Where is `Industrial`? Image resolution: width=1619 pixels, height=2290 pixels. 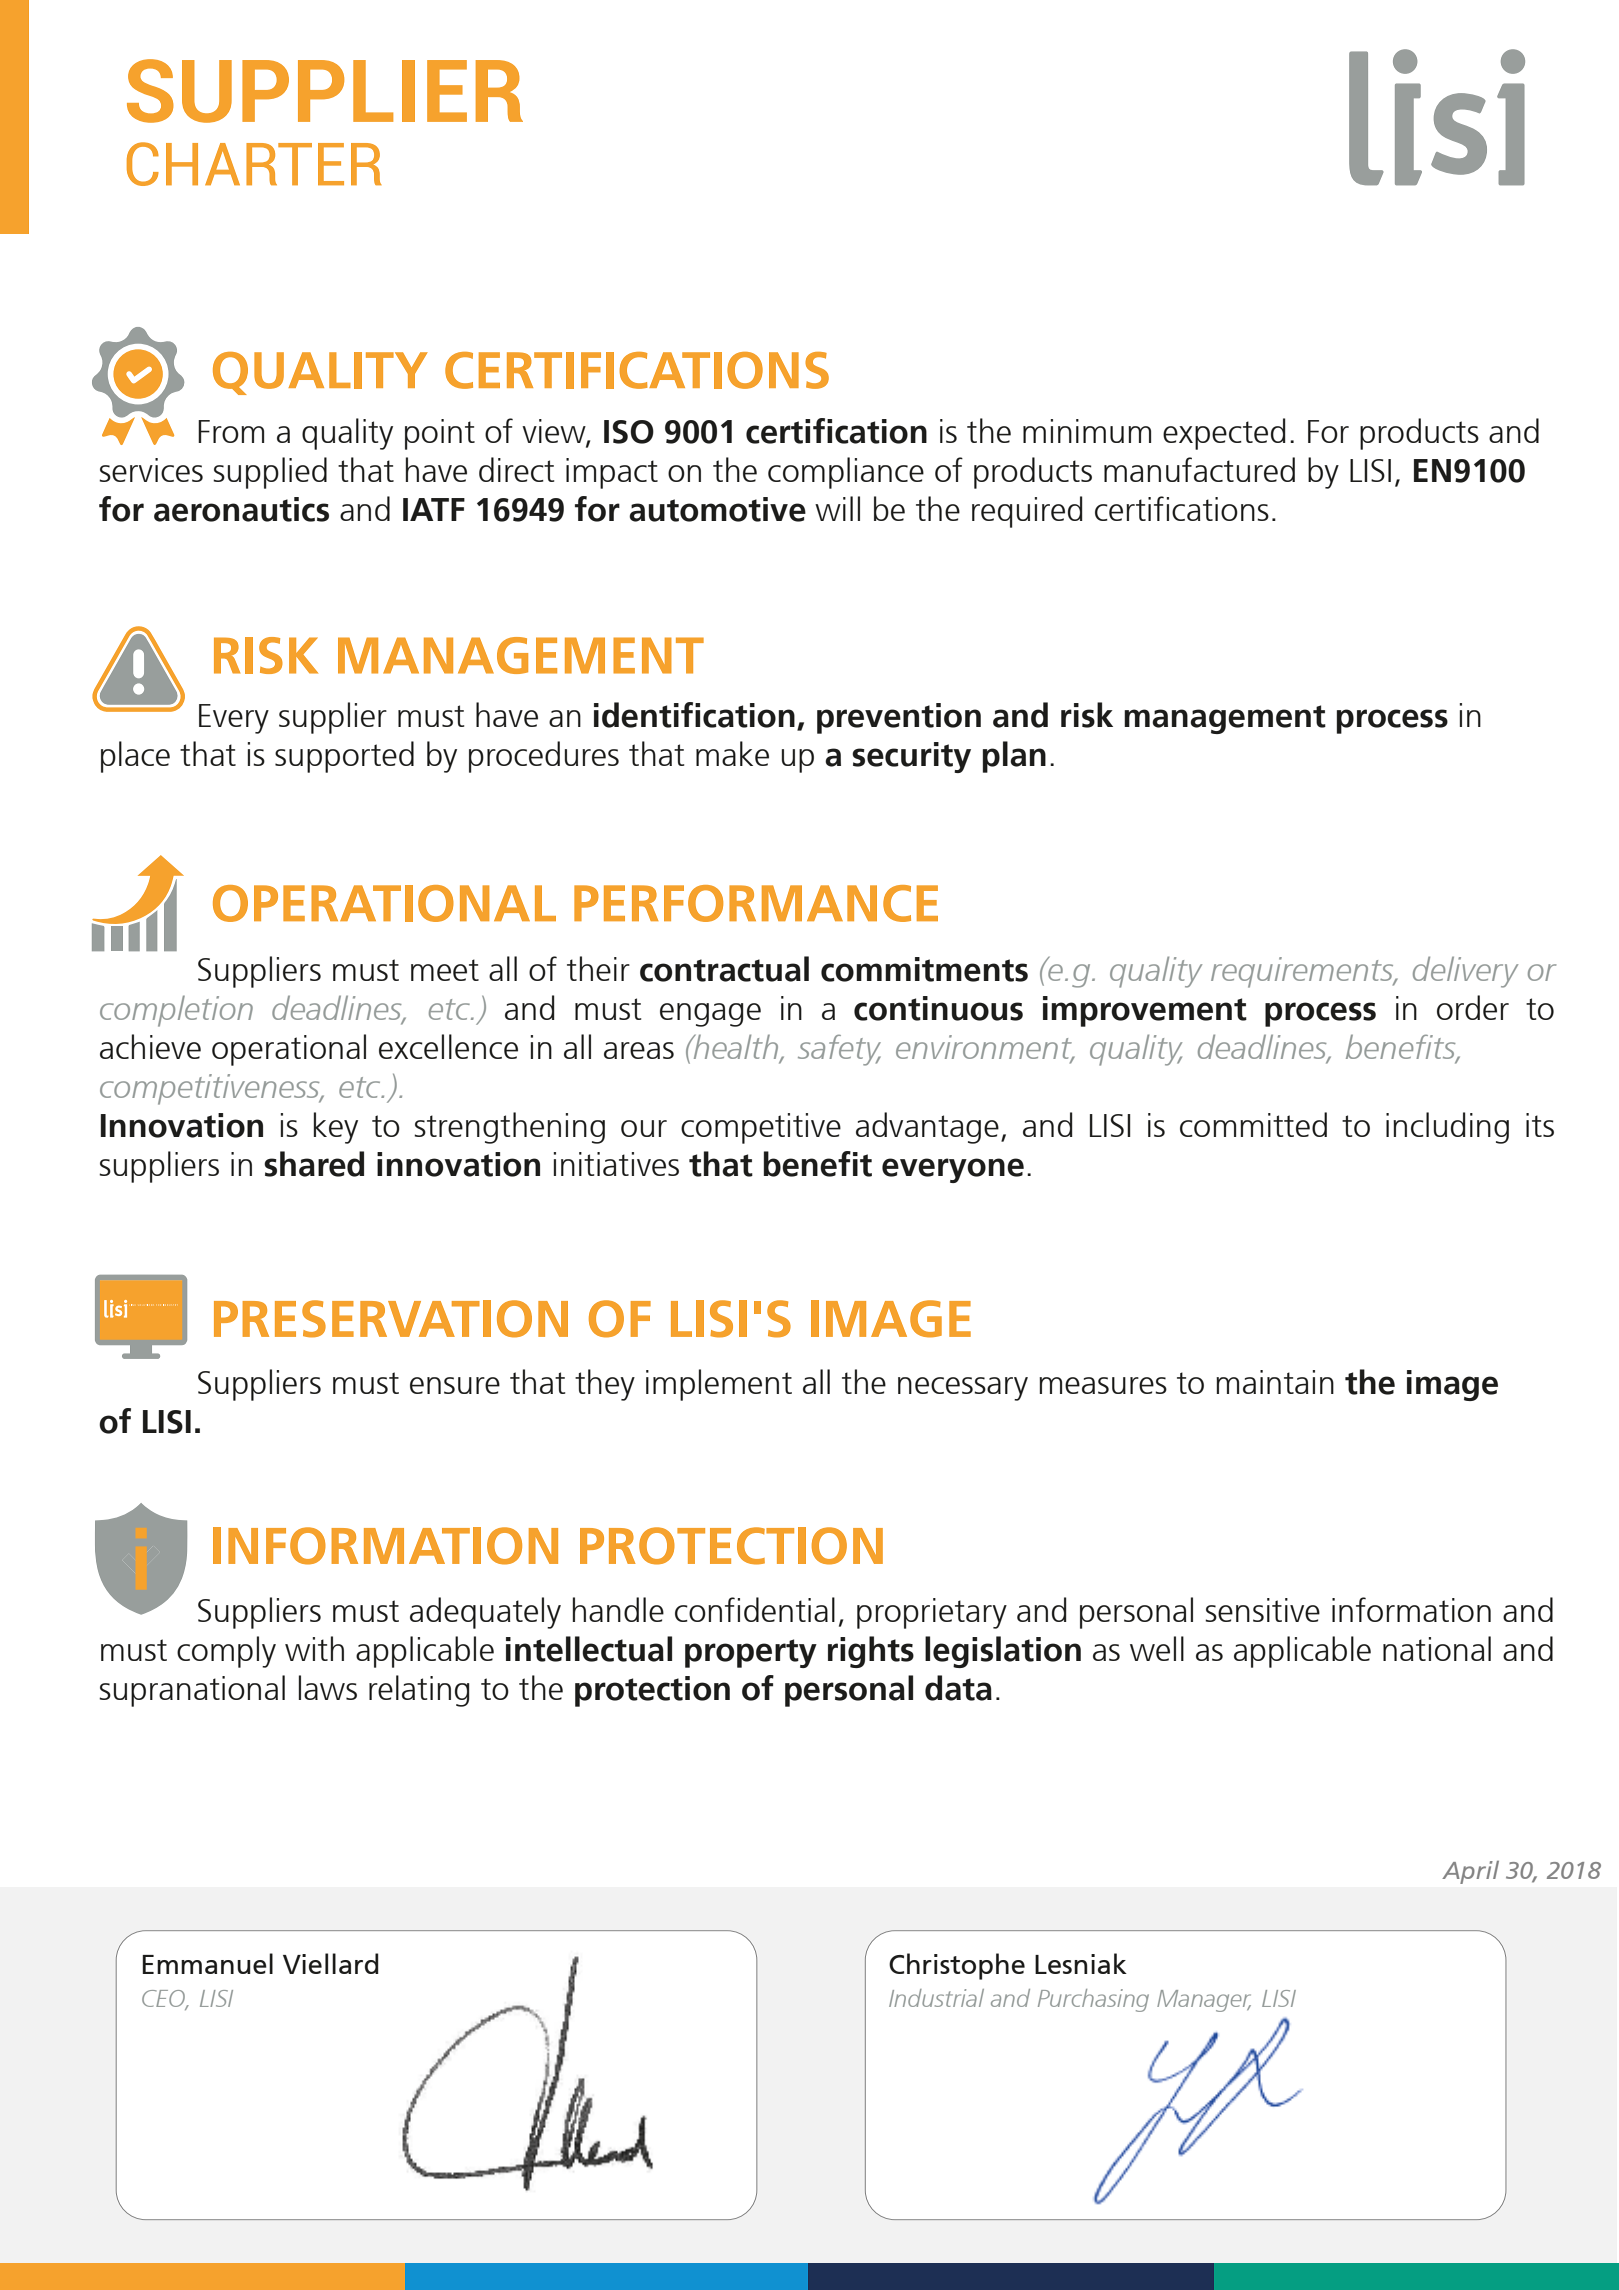 Industrial is located at coordinates (936, 1998).
